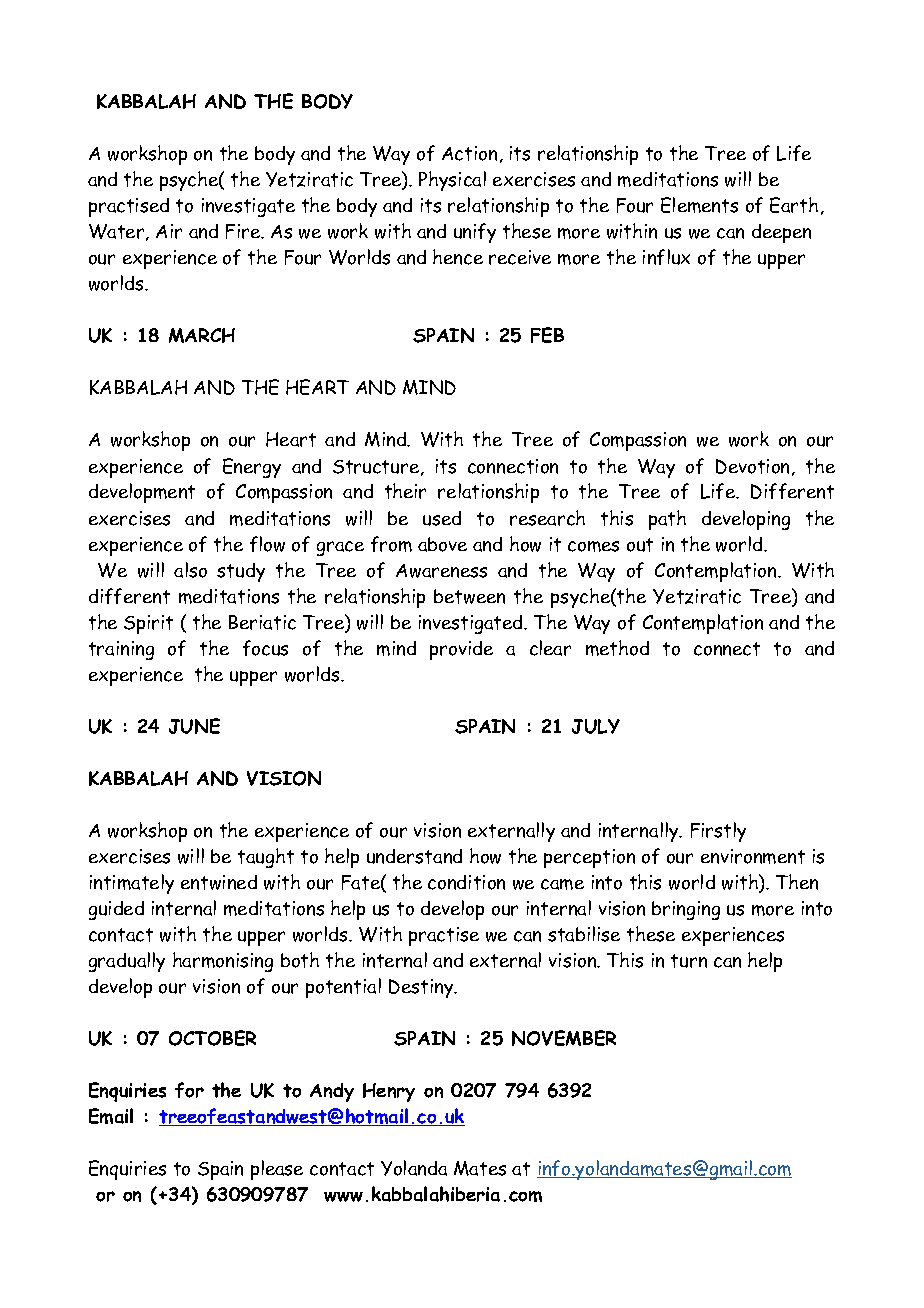 The image size is (924, 1308). I want to click on bringing, so click(686, 910).
